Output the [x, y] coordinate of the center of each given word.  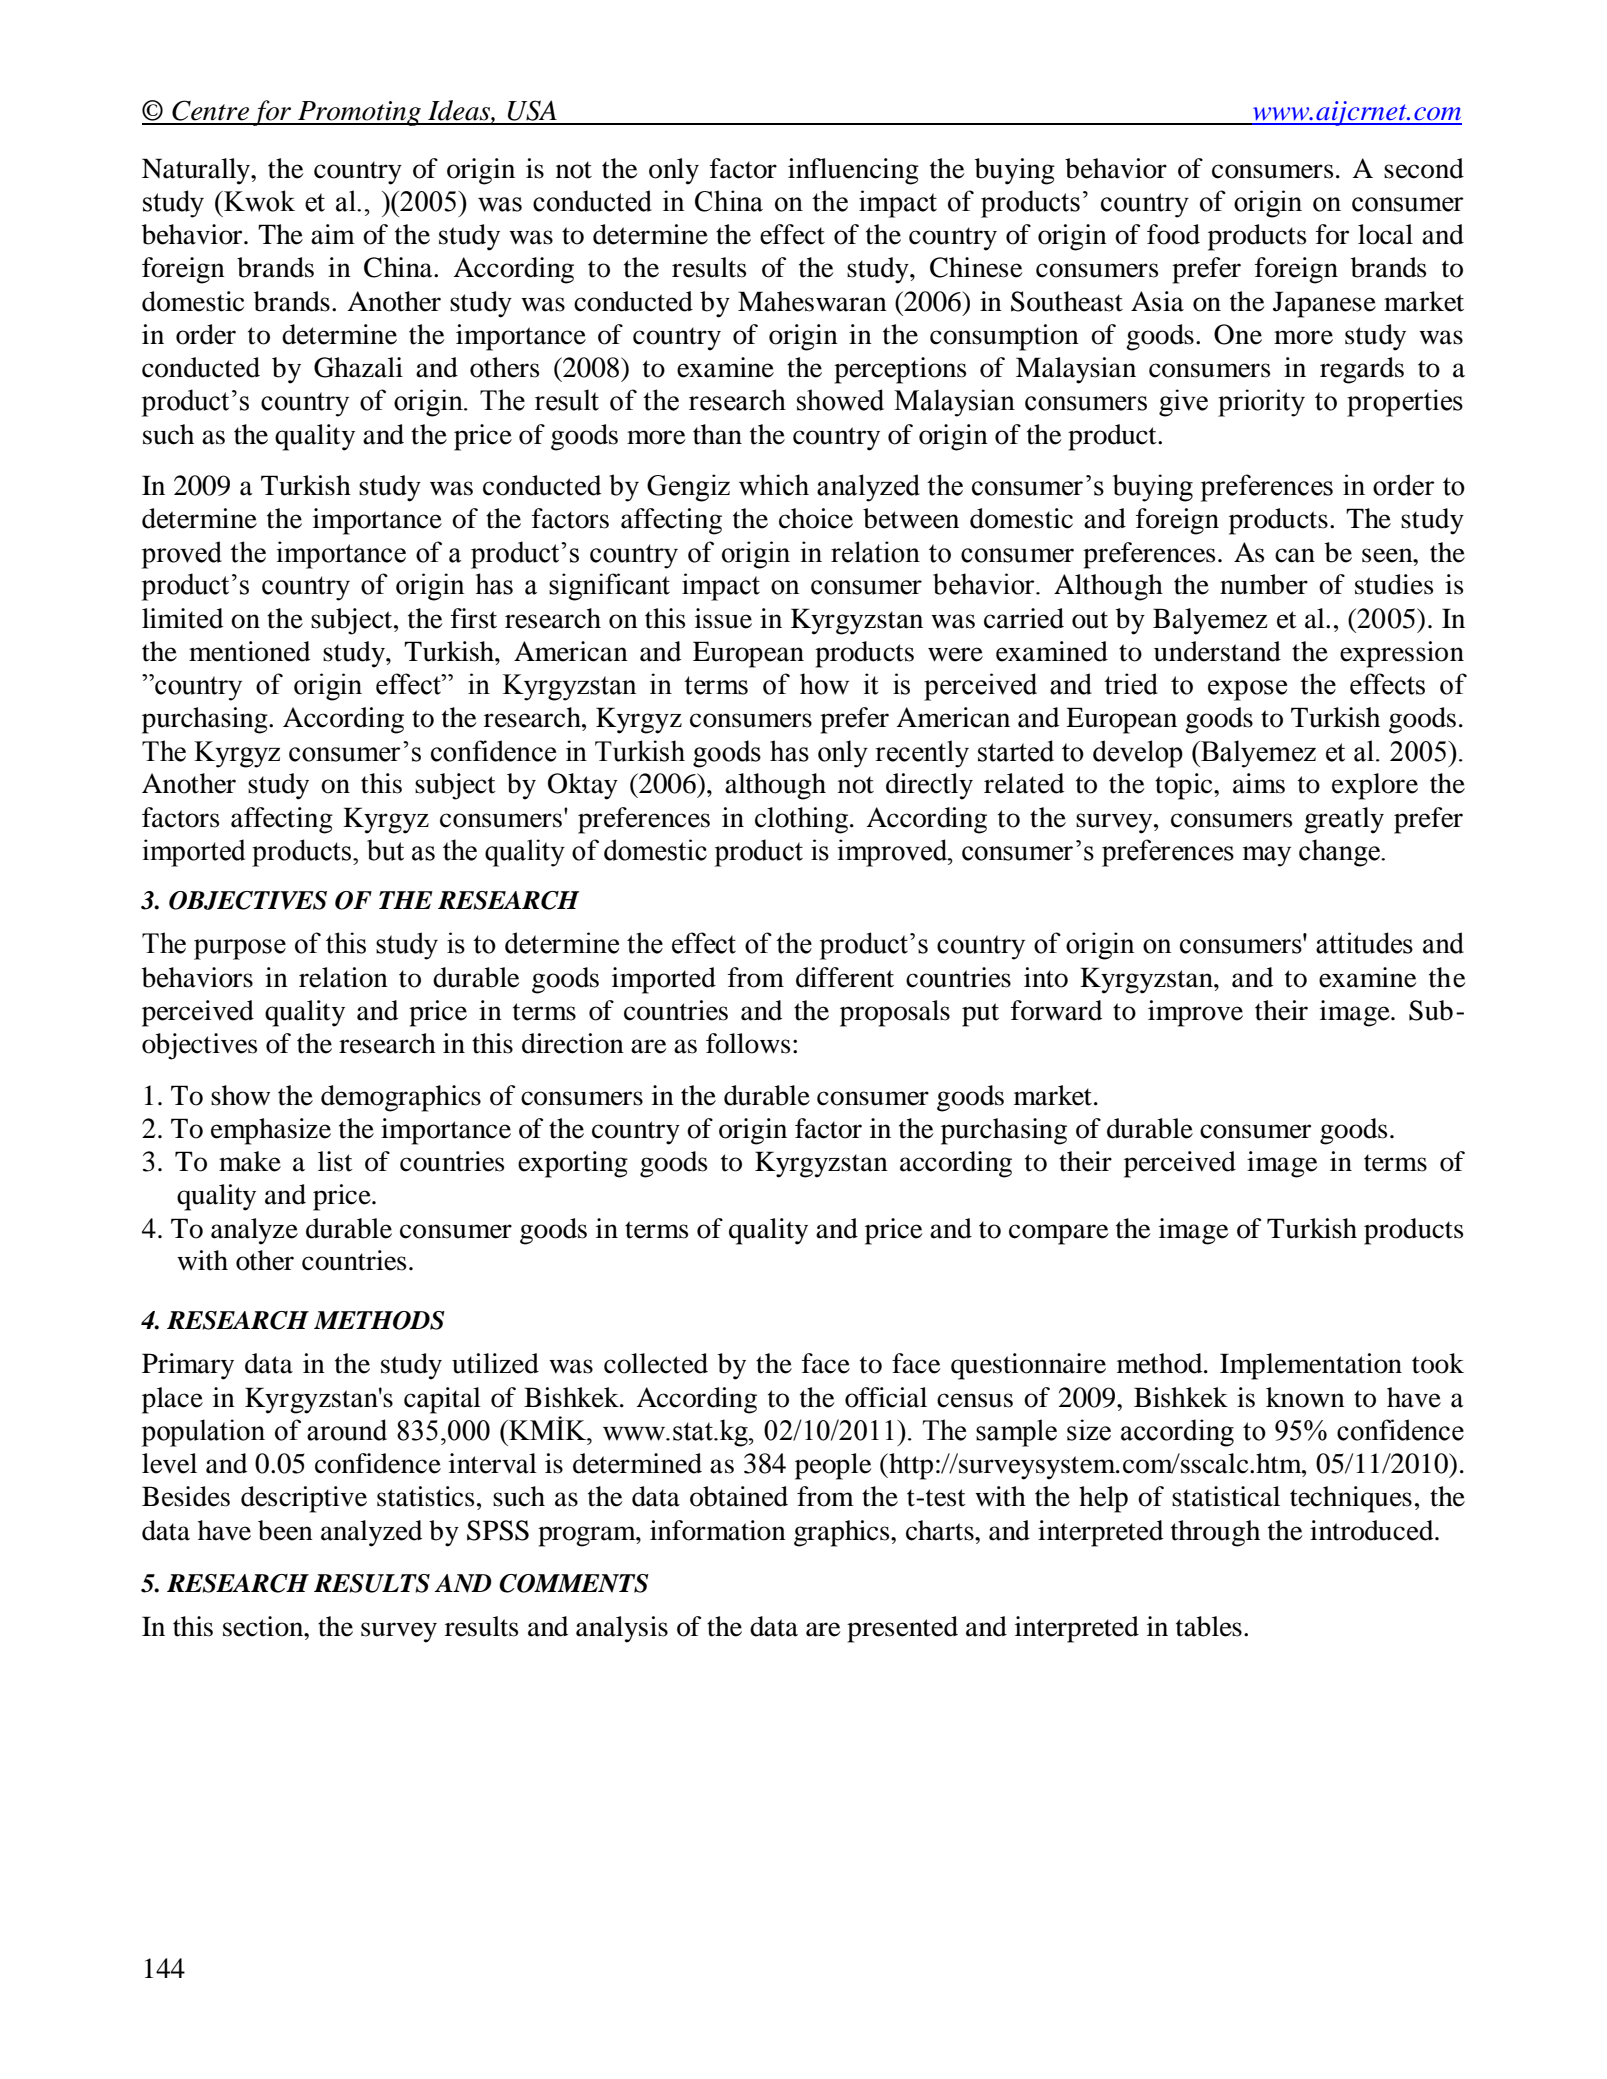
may [1267, 856]
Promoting [359, 113]
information [718, 1530]
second [1424, 168]
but [385, 850]
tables [1209, 1626]
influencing [853, 171]
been [285, 1530]
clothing [803, 820]
